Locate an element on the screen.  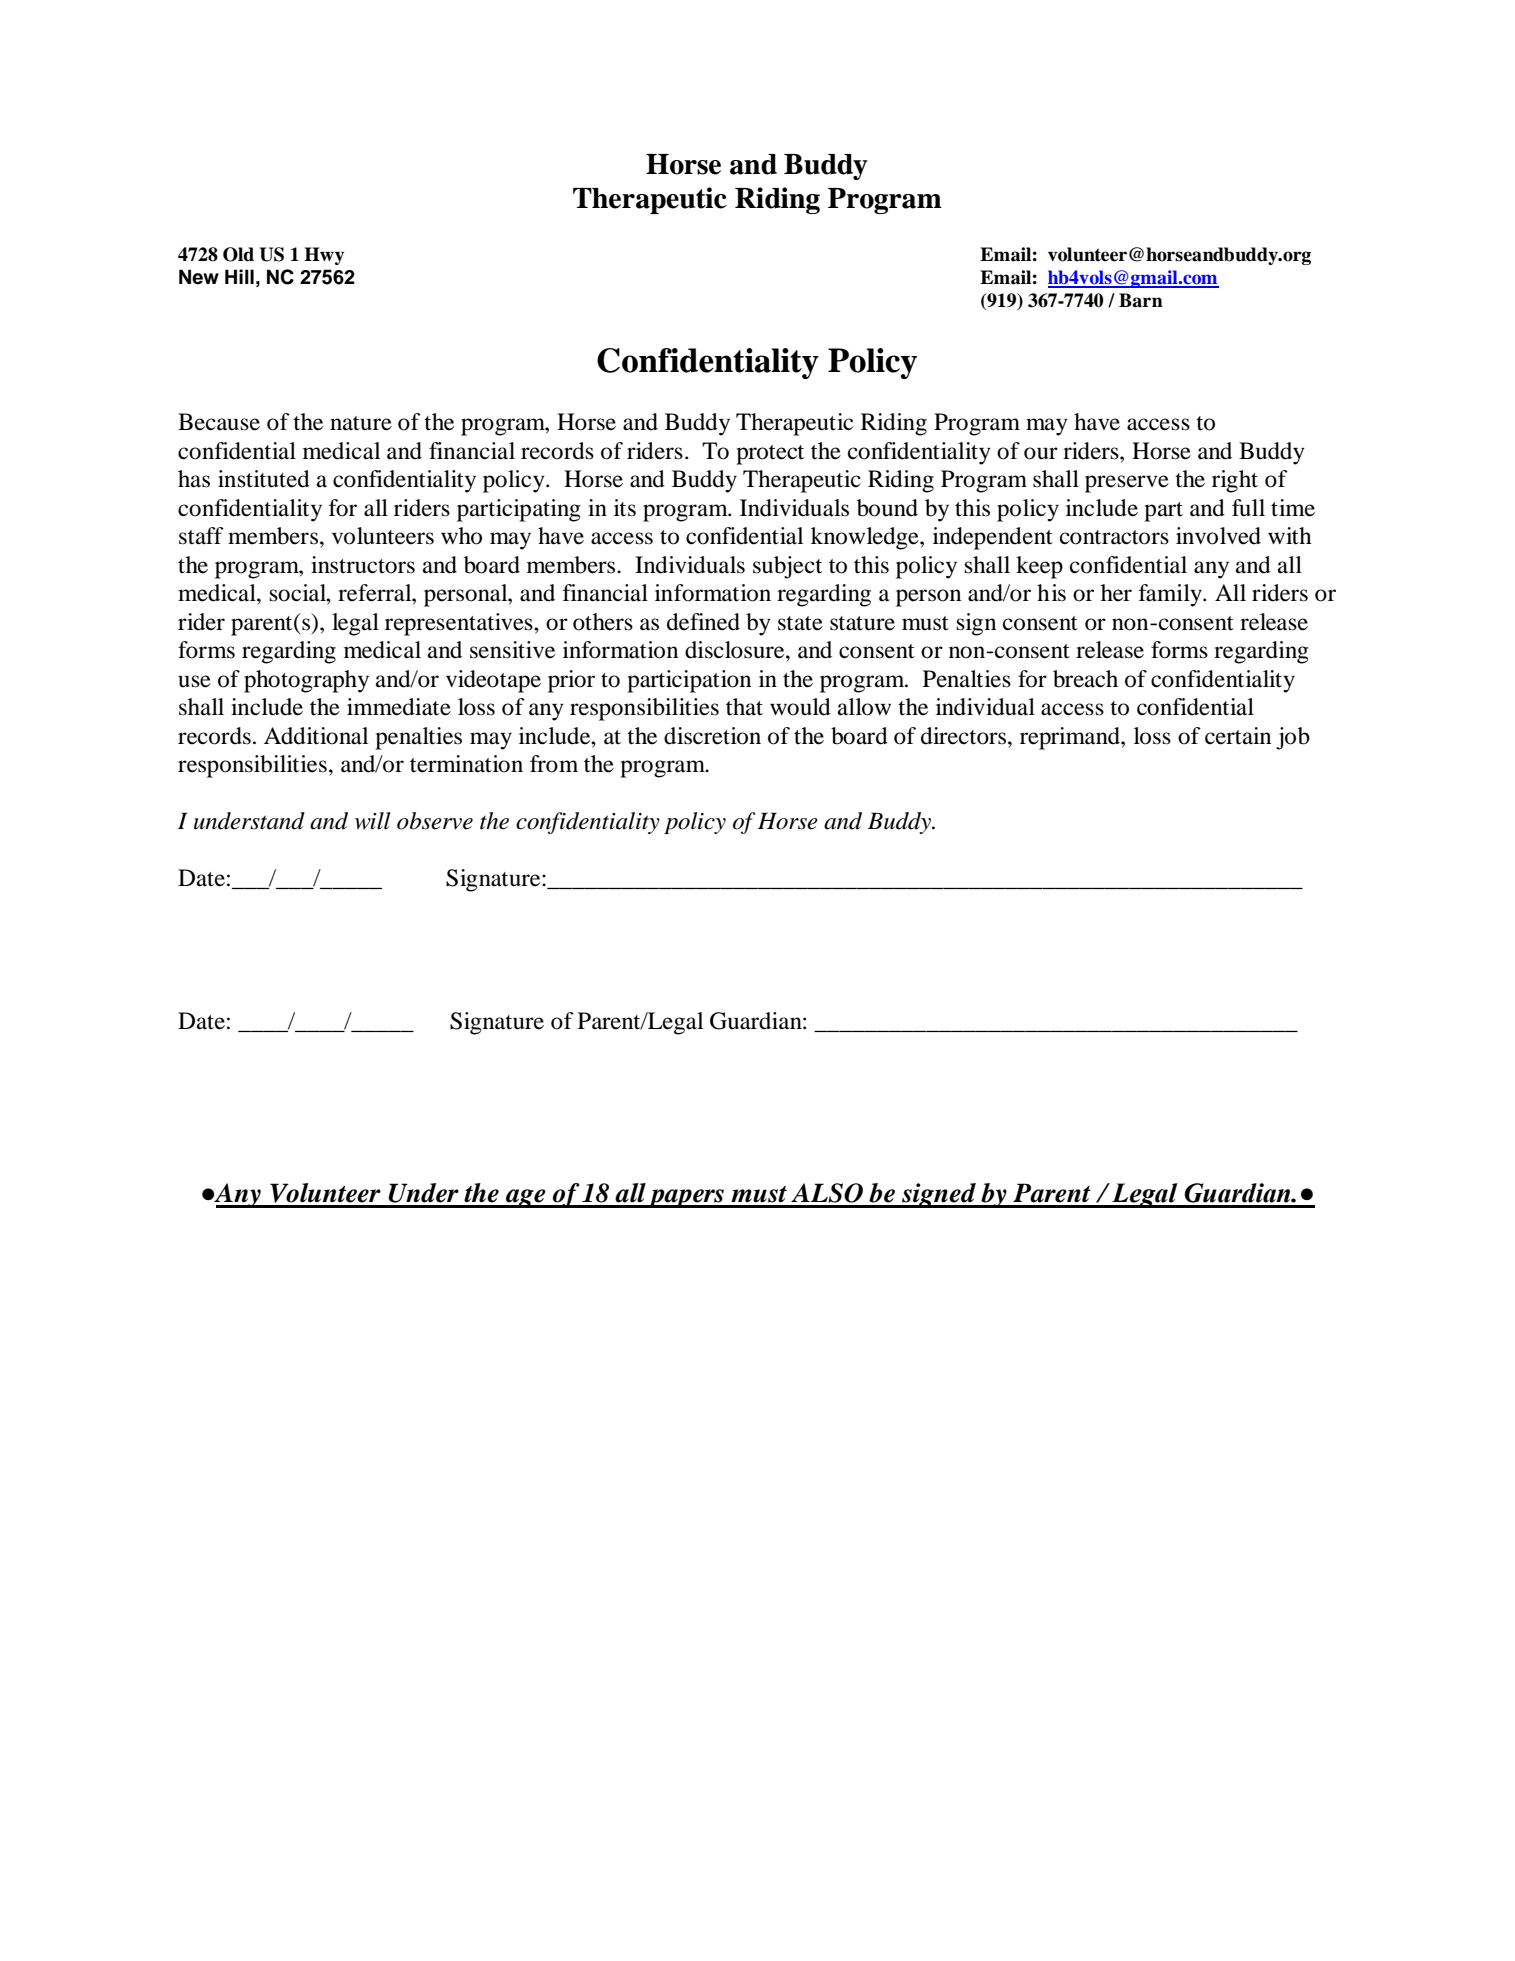
Barn is located at coordinates (1141, 300).
